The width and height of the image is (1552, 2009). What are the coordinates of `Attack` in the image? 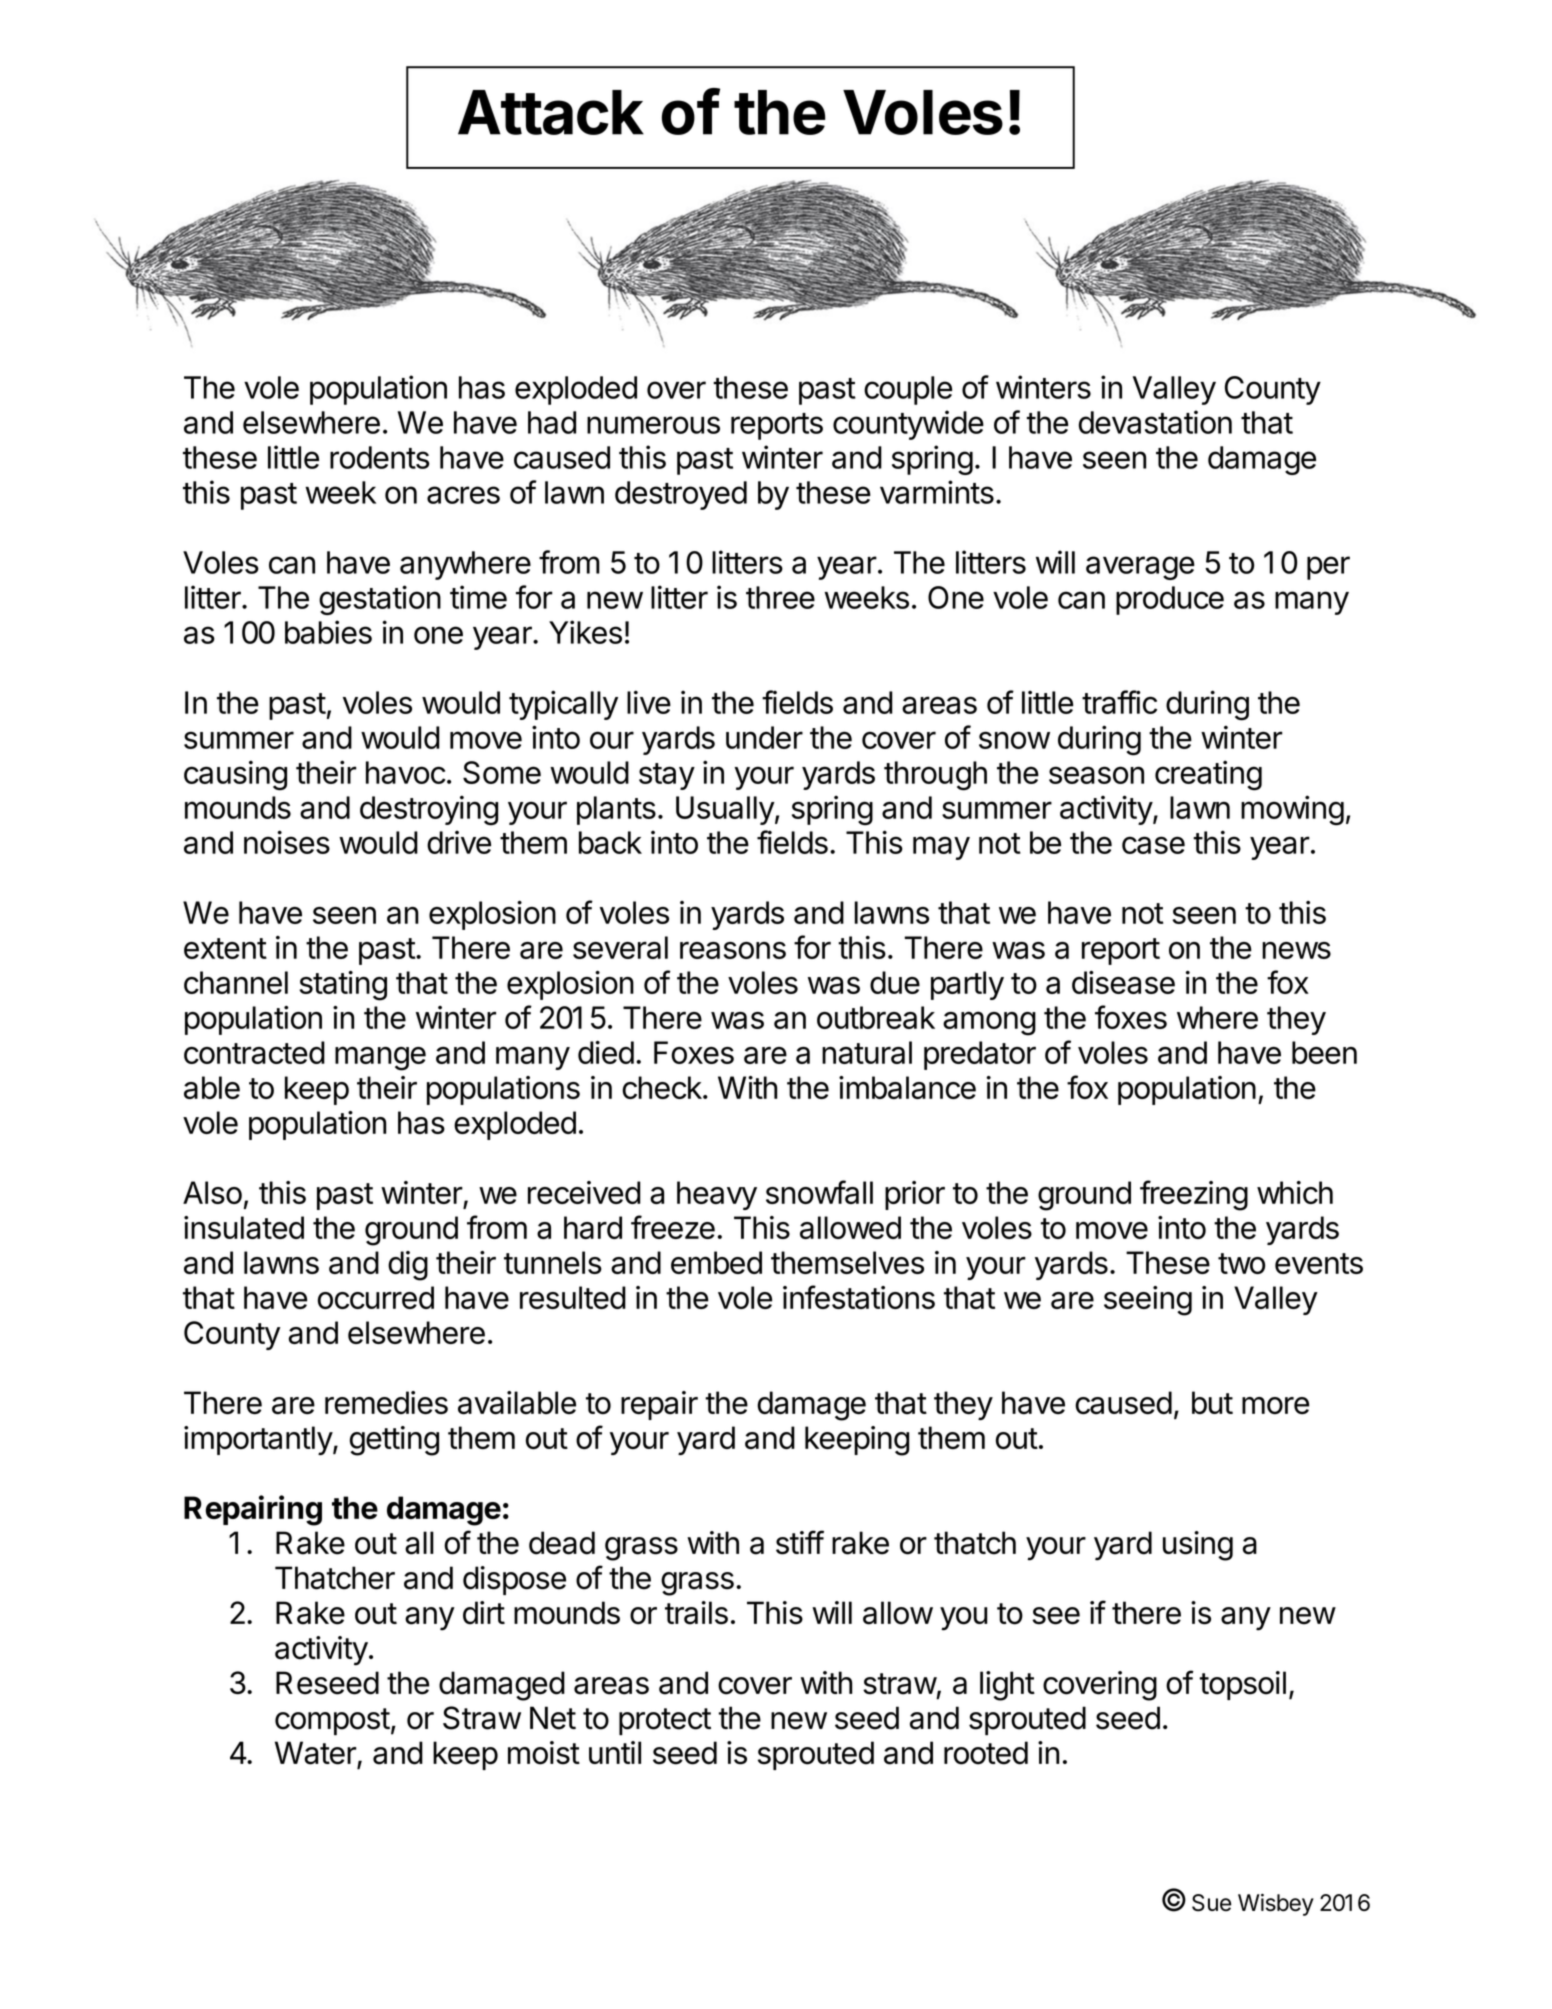 It's located at (551, 112).
